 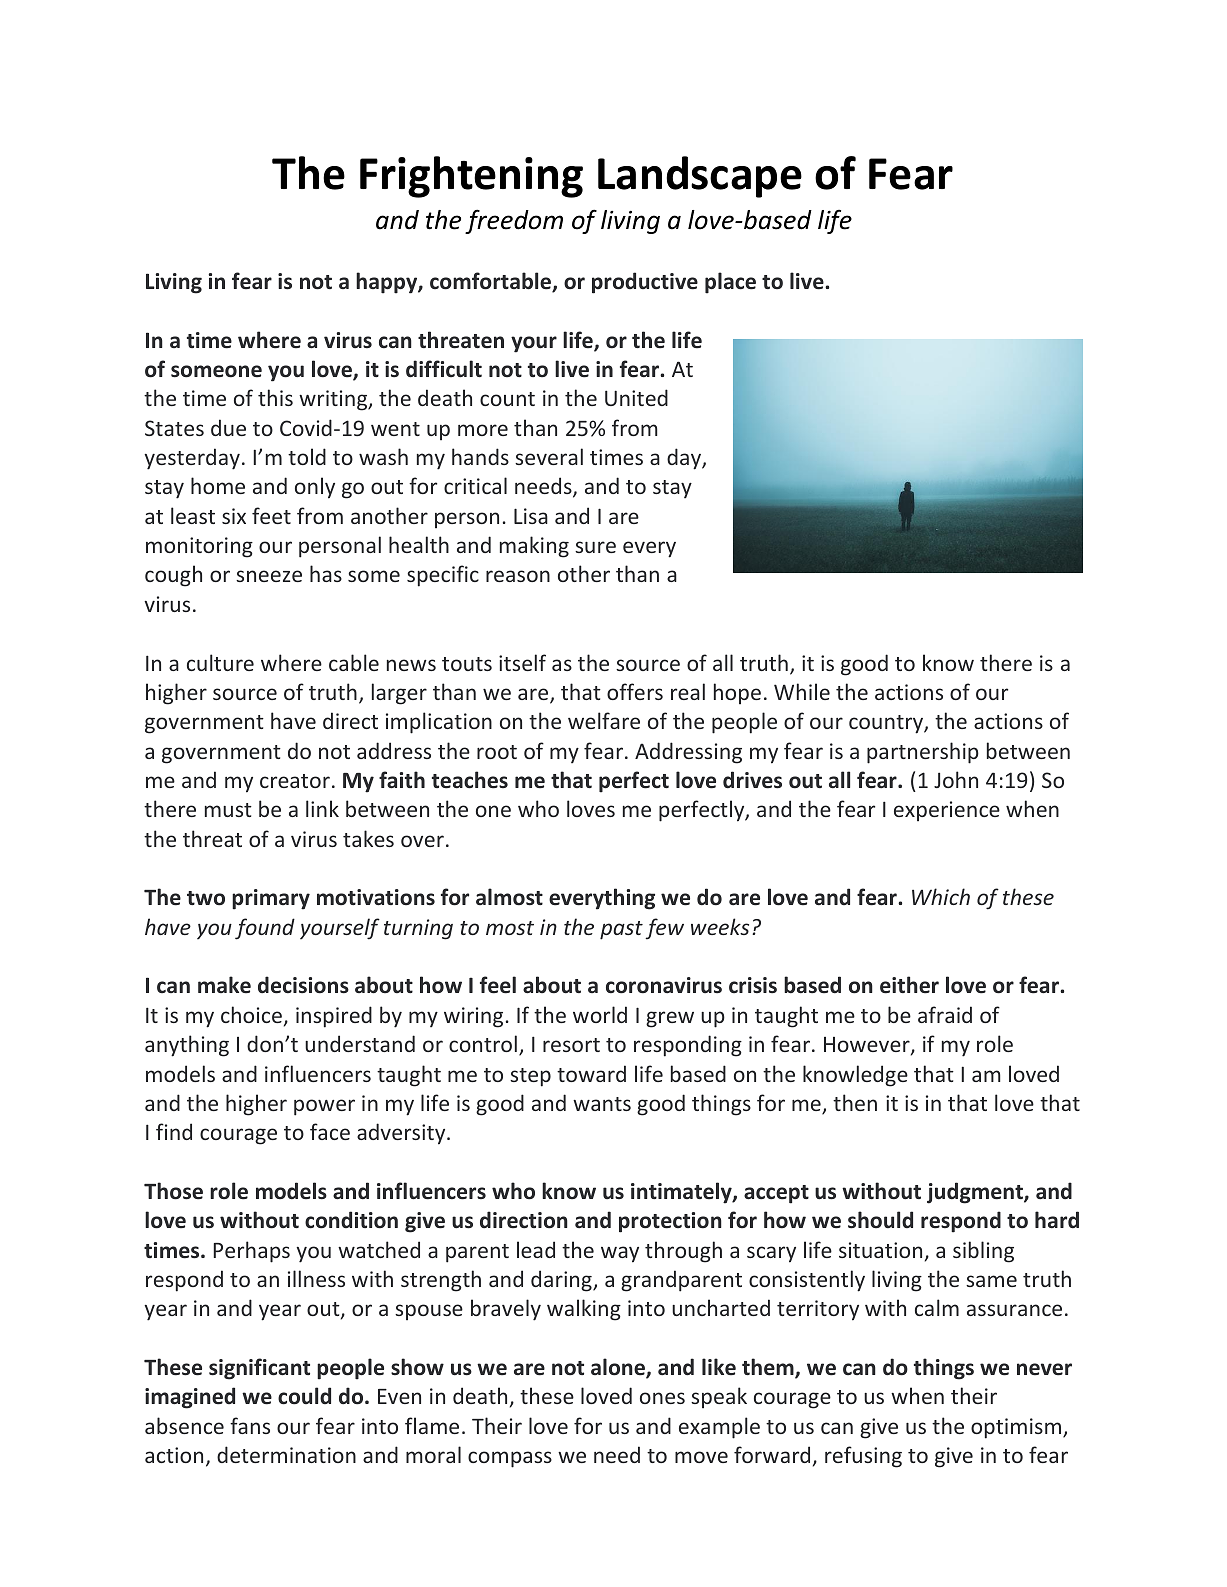 What do you see at coordinates (595, 547) in the page?
I see `sure` at bounding box center [595, 547].
